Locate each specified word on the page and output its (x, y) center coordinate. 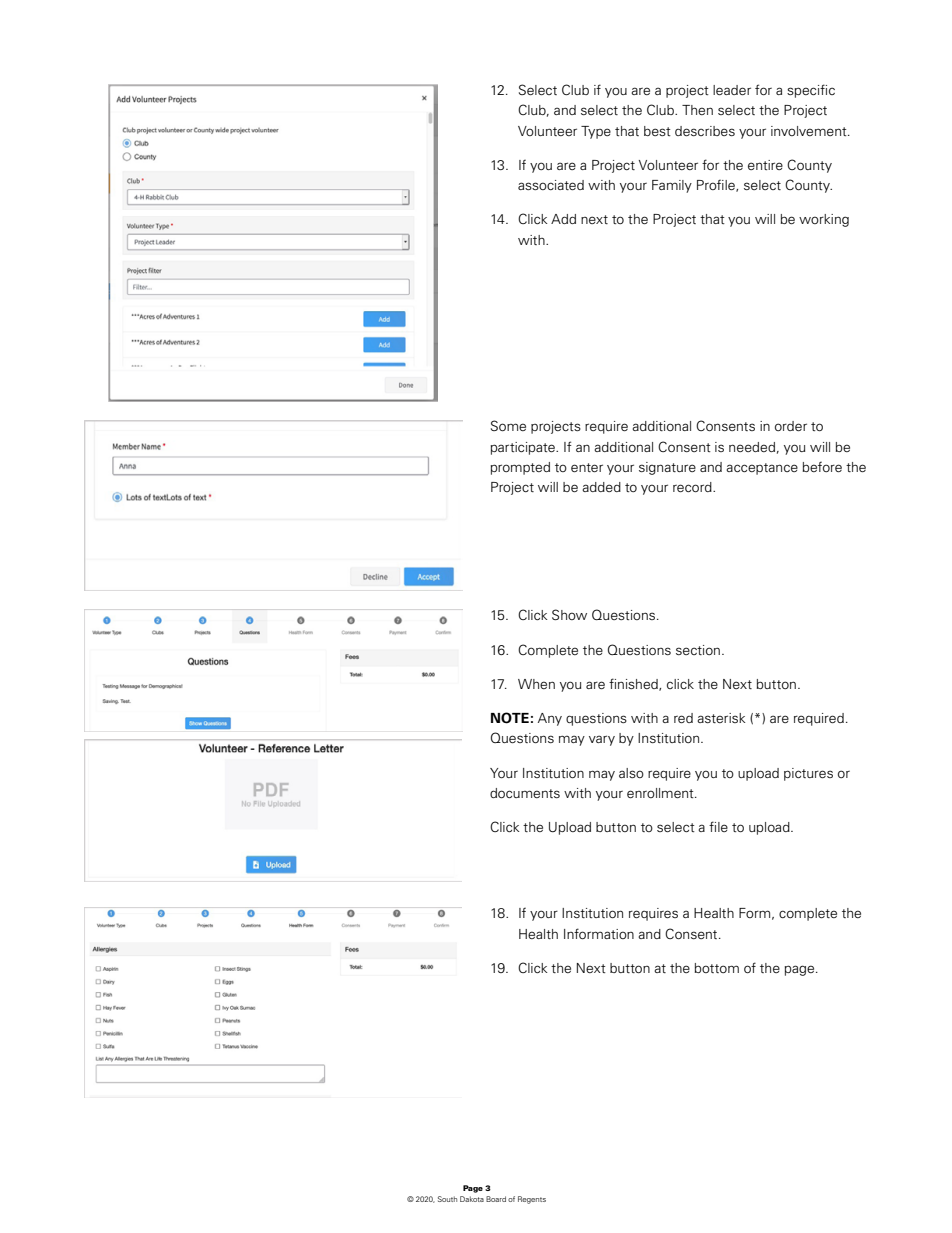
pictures (808, 774)
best (657, 131)
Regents (532, 1200)
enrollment (661, 793)
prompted (520, 468)
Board (496, 1199)
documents (525, 793)
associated (551, 185)
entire (765, 165)
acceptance (762, 469)
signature (667, 468)
